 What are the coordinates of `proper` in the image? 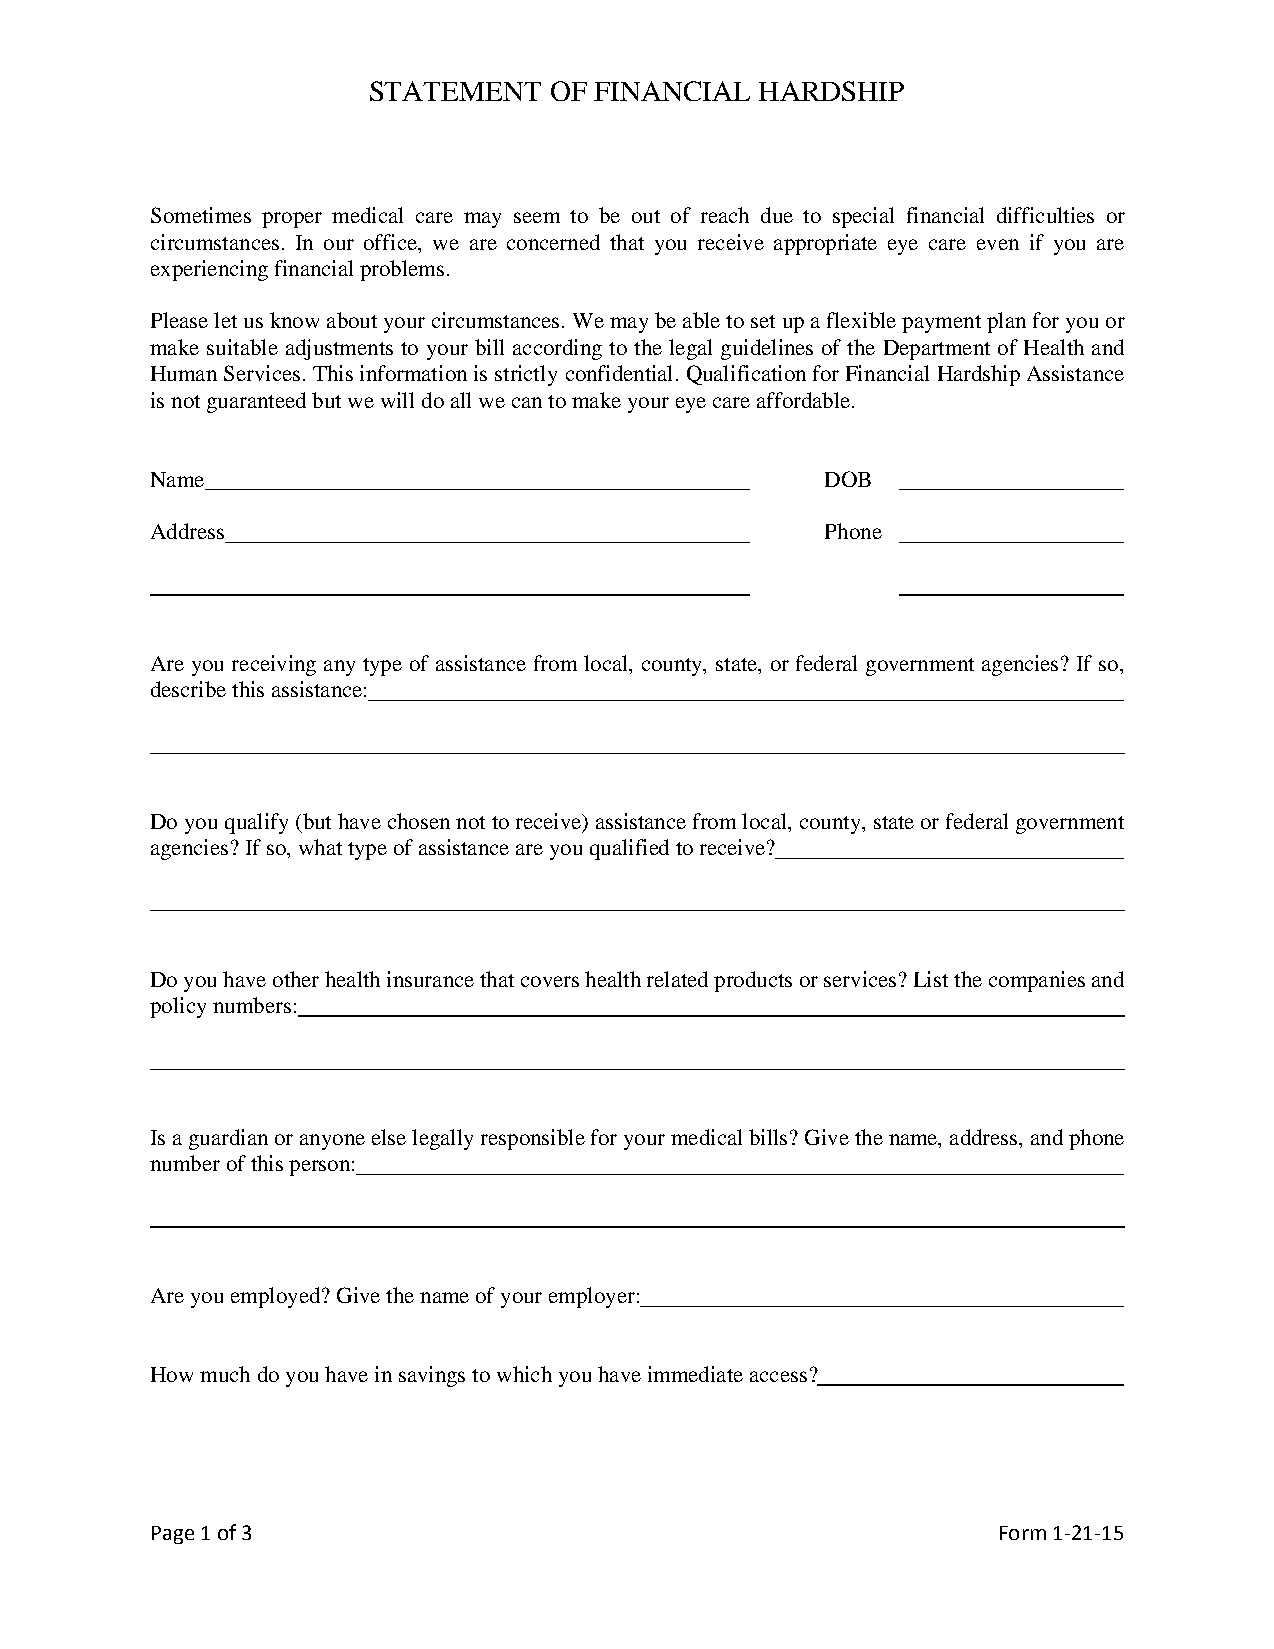 It's located at (292, 220).
